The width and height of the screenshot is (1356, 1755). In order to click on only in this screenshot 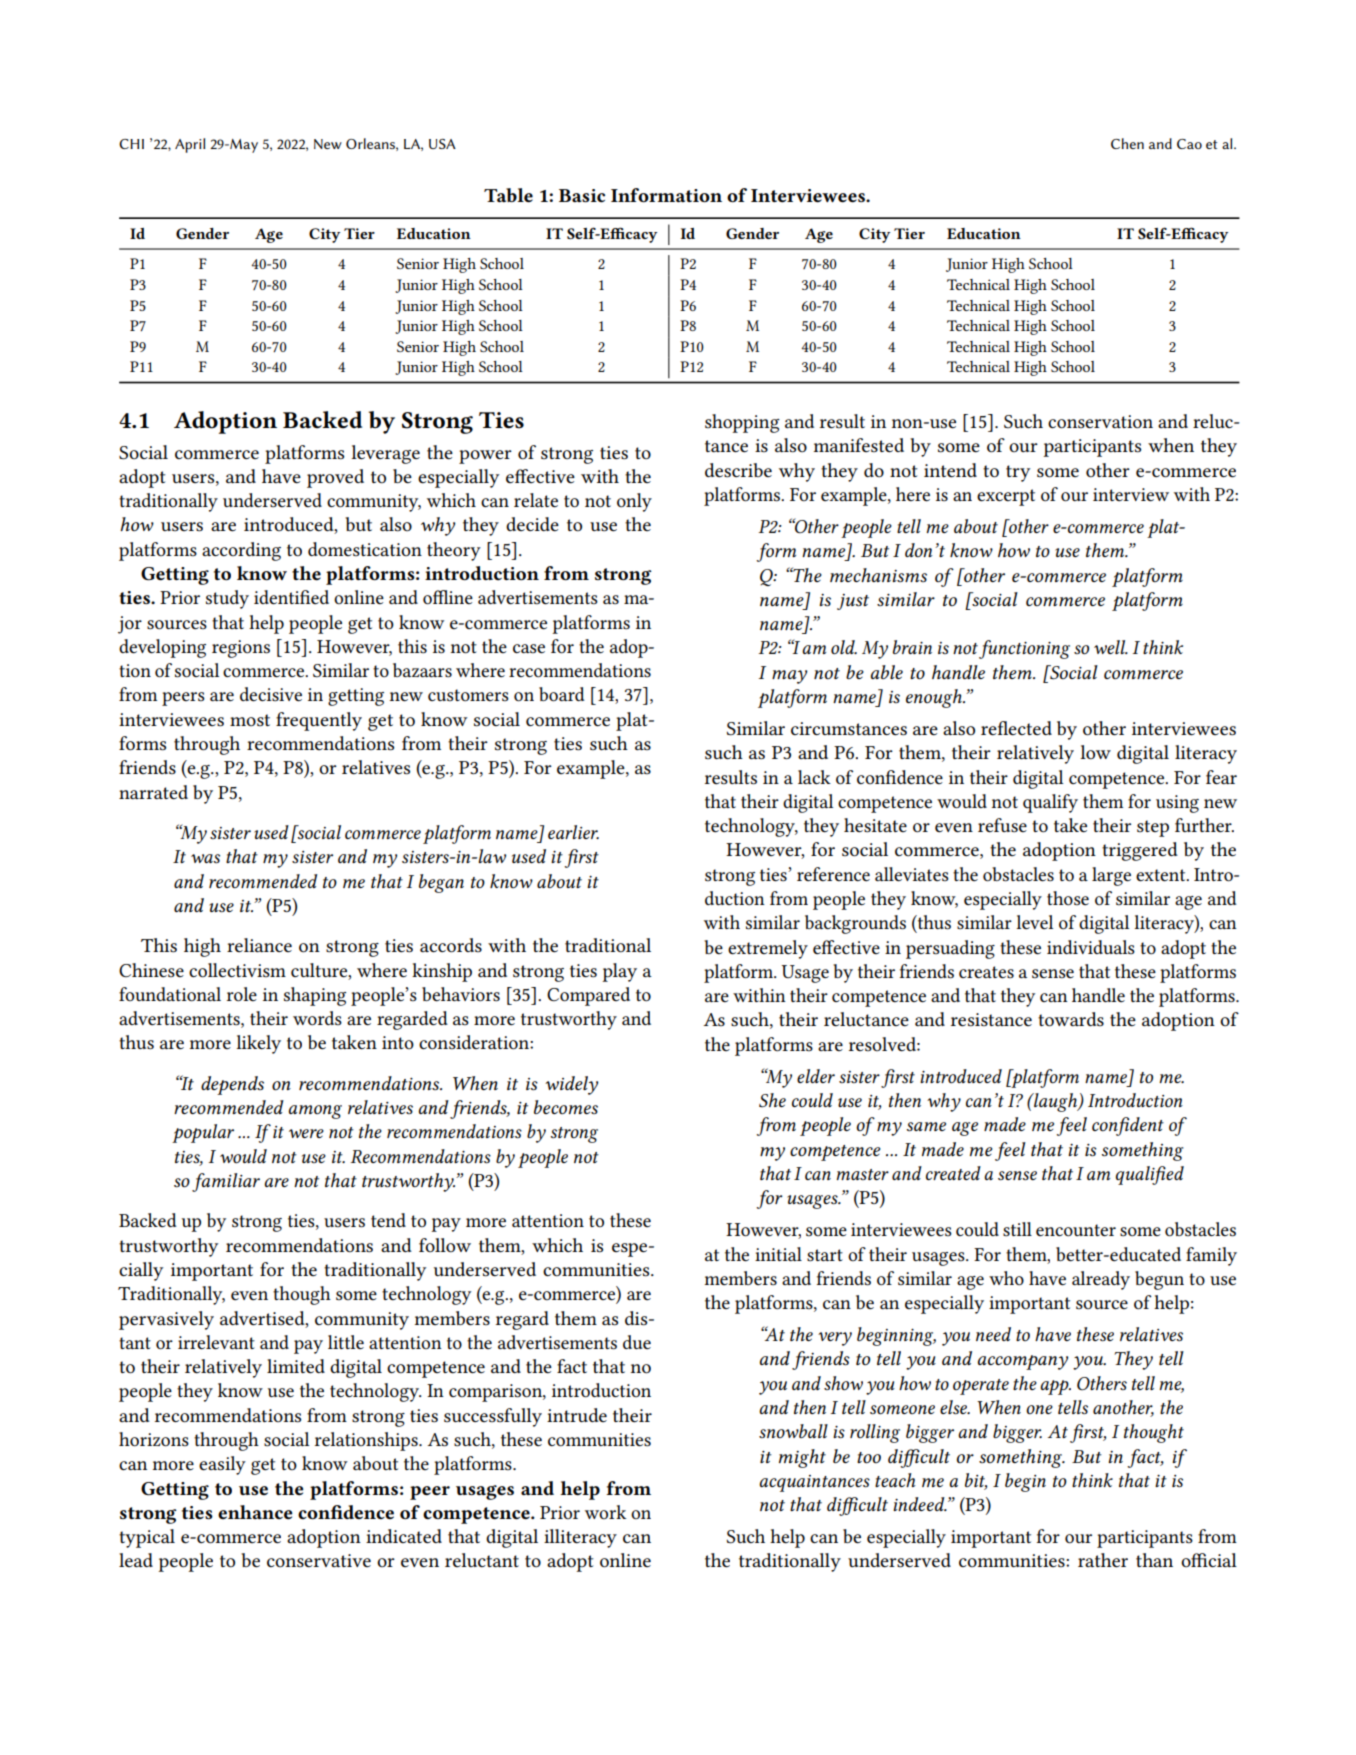, I will do `click(634, 502)`.
